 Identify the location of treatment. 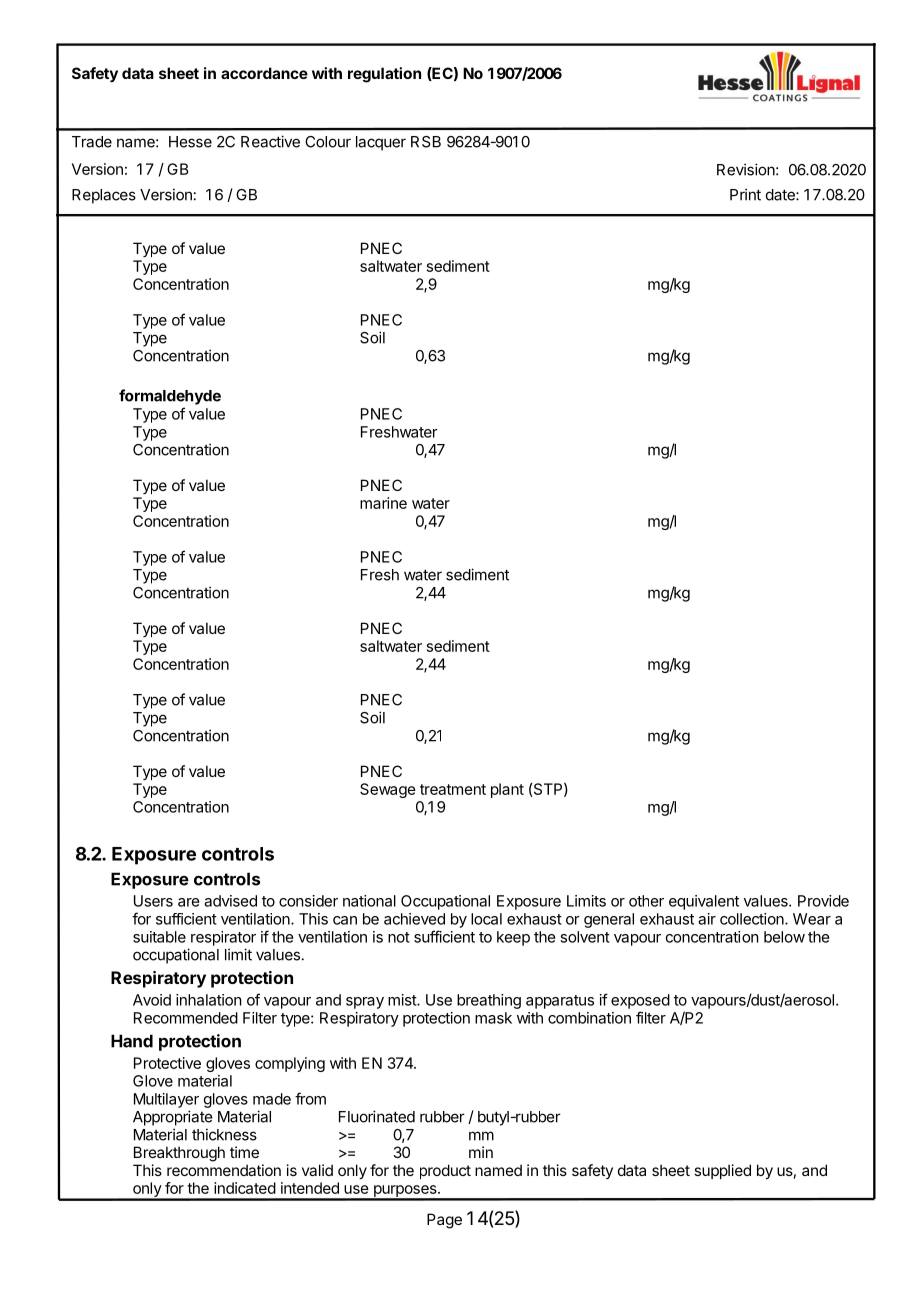
(453, 789).
